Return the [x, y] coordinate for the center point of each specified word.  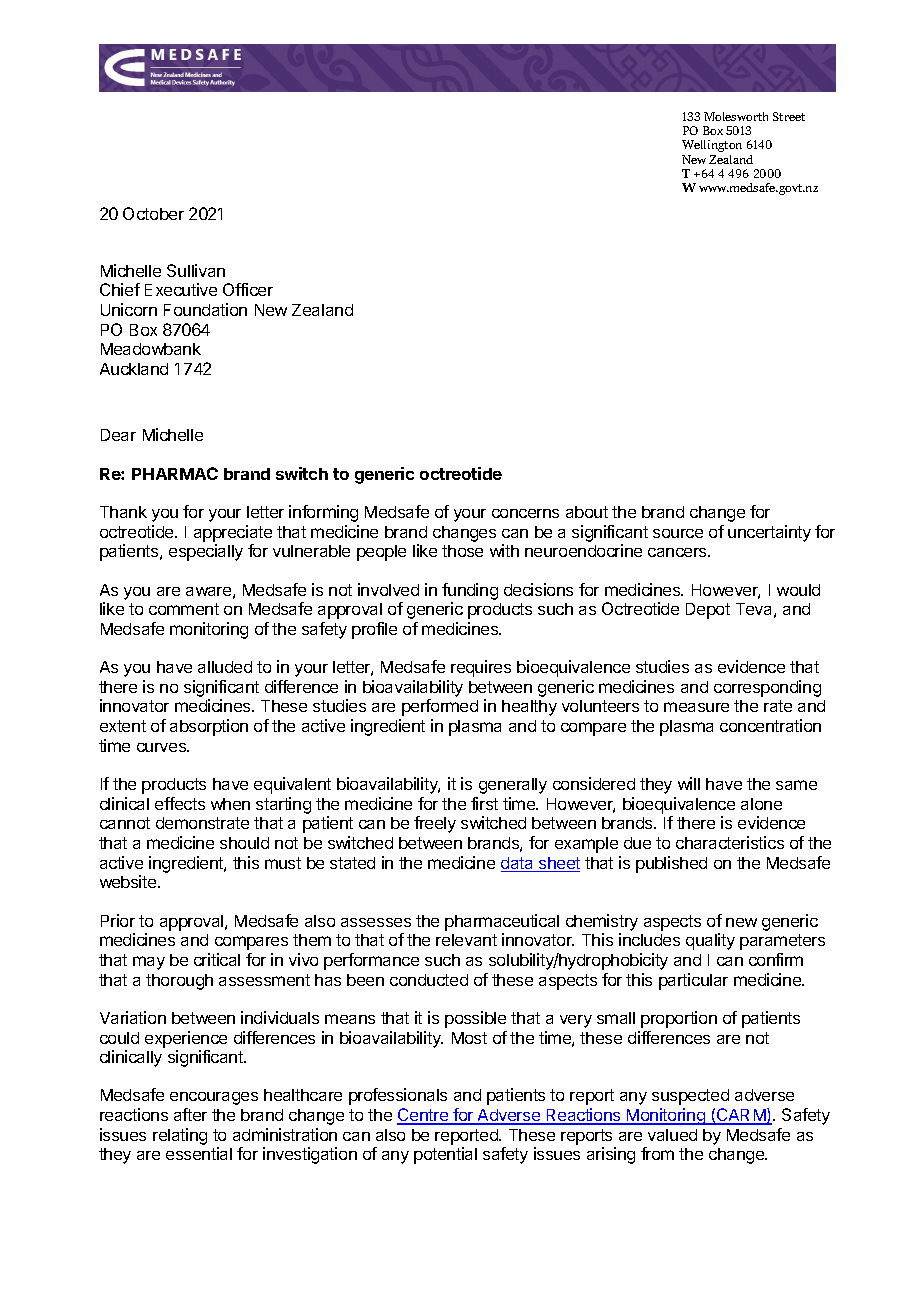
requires [481, 668]
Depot [708, 611]
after [190, 1114]
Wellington [712, 146]
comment [184, 609]
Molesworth [736, 116]
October [153, 213]
